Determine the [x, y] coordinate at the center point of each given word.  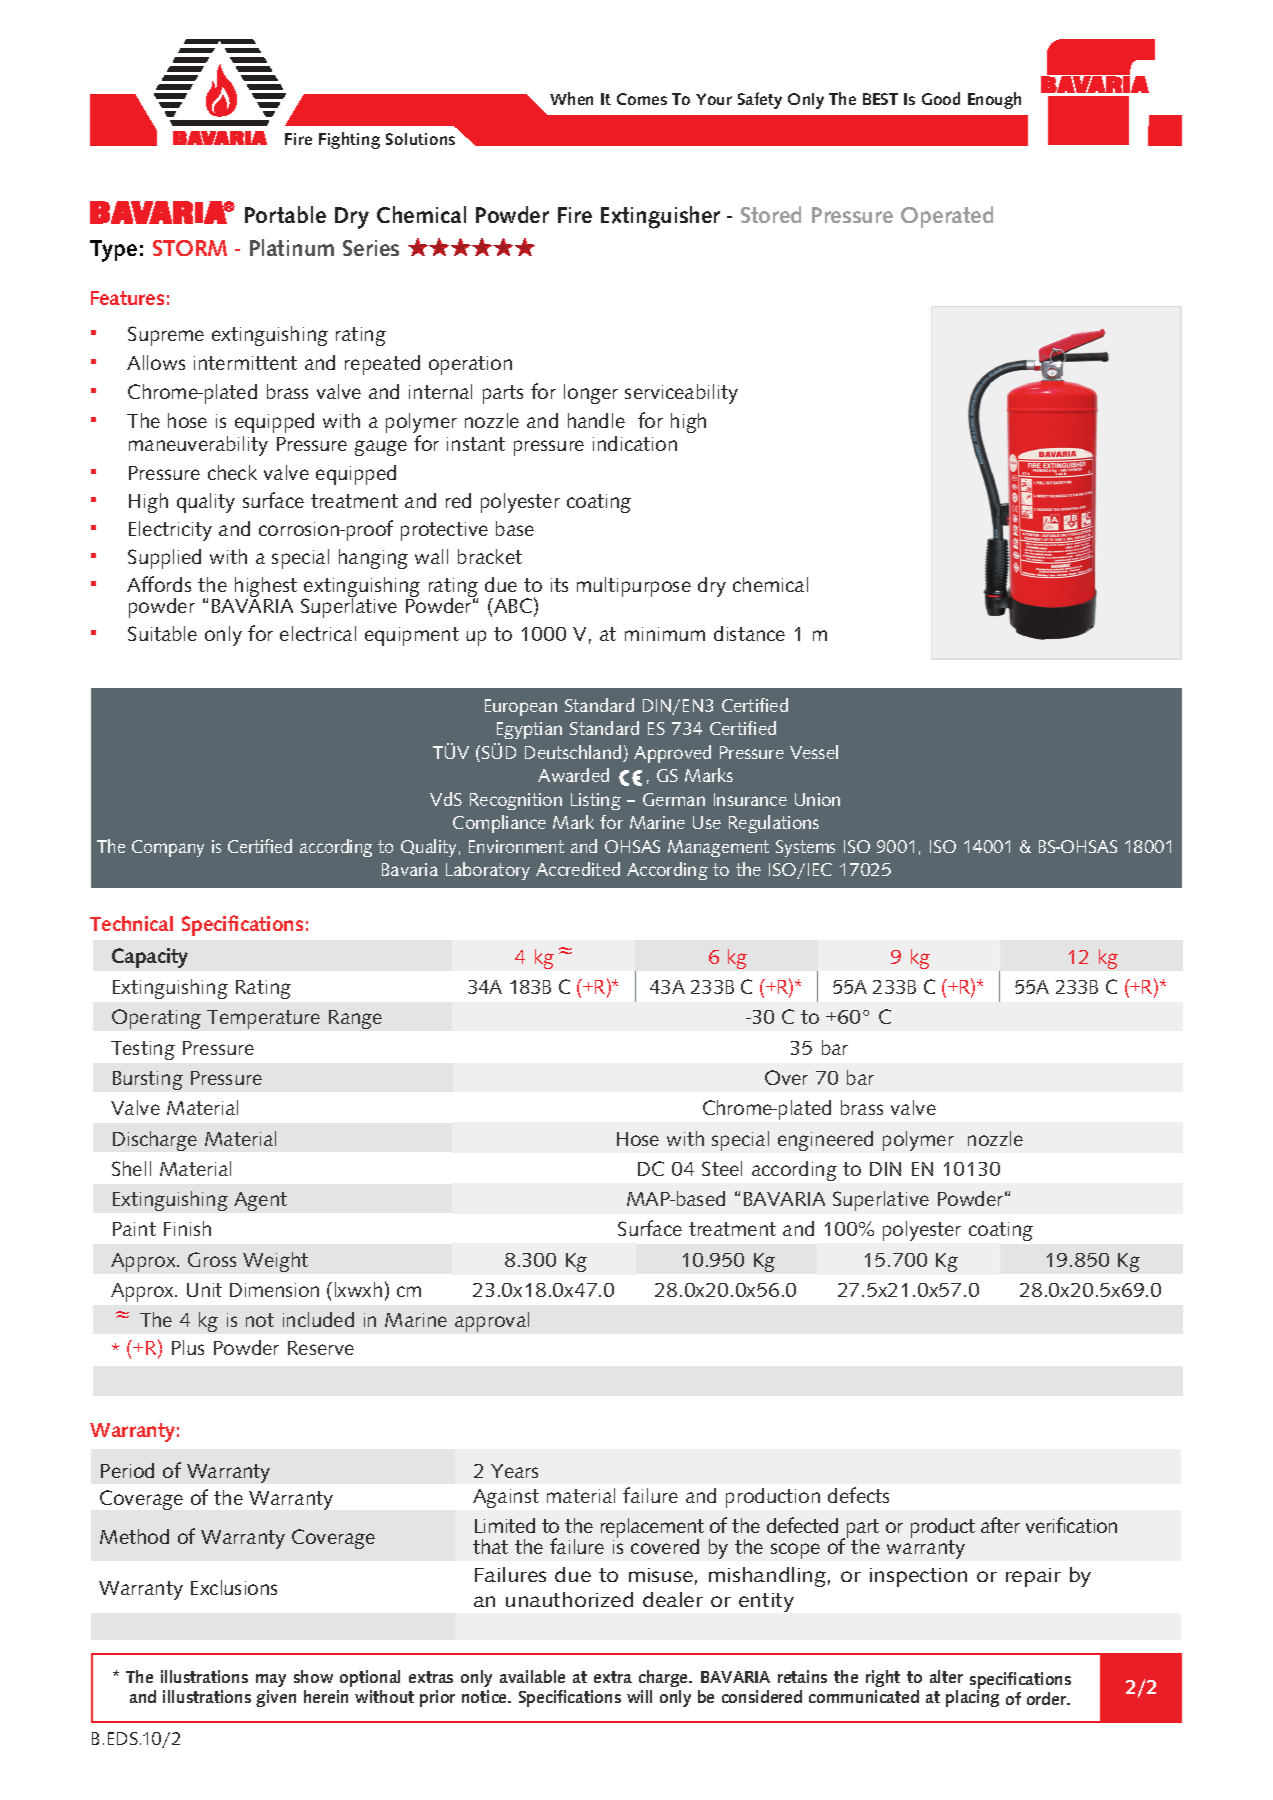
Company [168, 848]
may [271, 1680]
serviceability [681, 394]
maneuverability [198, 446]
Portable [285, 214]
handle [596, 420]
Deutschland [574, 753]
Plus [188, 1347]
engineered [825, 1141]
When [571, 98]
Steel [722, 1168]
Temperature [263, 1019]
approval [492, 1322]
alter [946, 1676]
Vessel [814, 752]
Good [941, 98]
